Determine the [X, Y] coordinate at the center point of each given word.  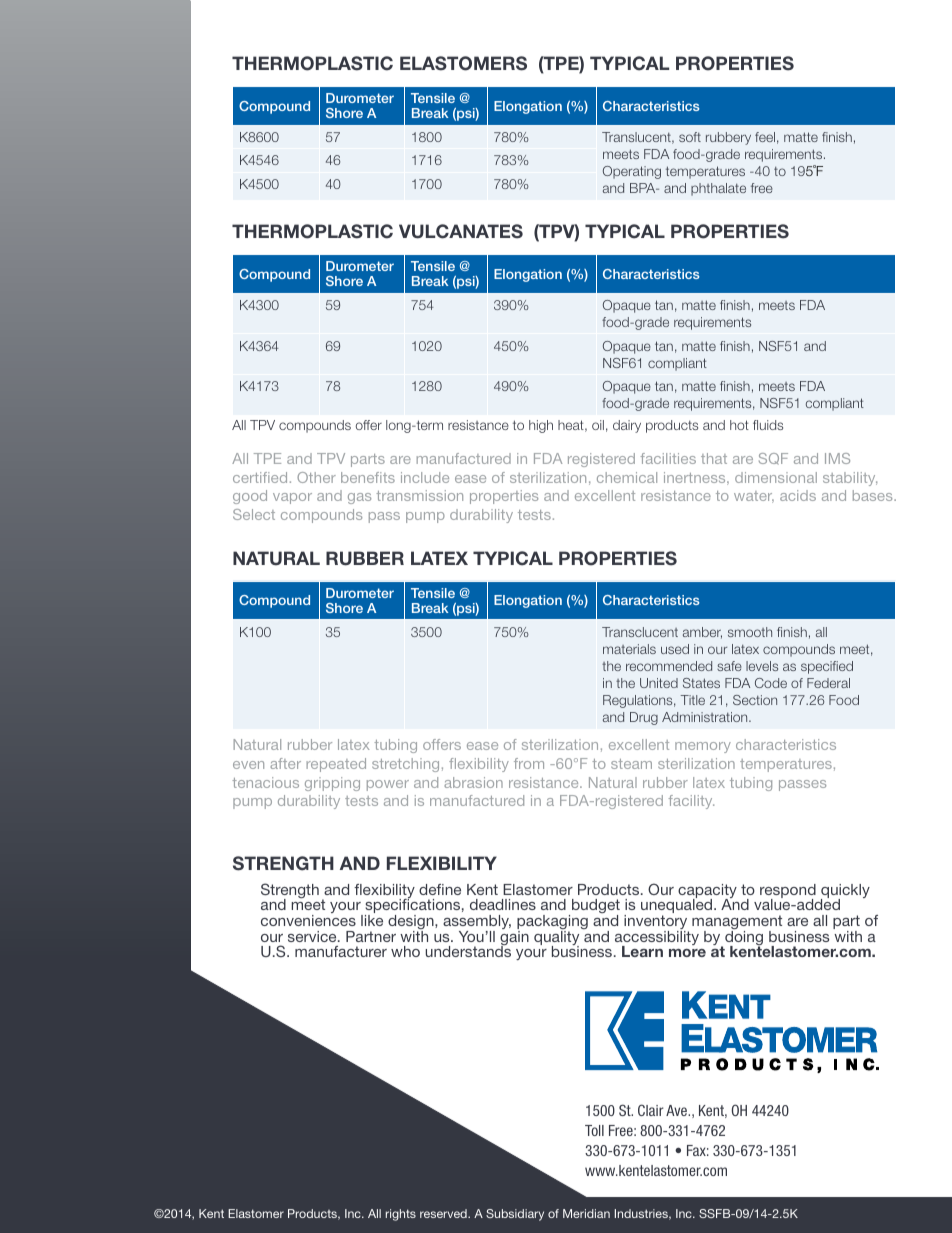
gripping [332, 784]
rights [401, 1215]
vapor [292, 498]
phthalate [718, 189]
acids [798, 495]
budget [596, 908]
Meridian [586, 1213]
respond [788, 892]
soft [690, 137]
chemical [627, 477]
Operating [632, 172]
